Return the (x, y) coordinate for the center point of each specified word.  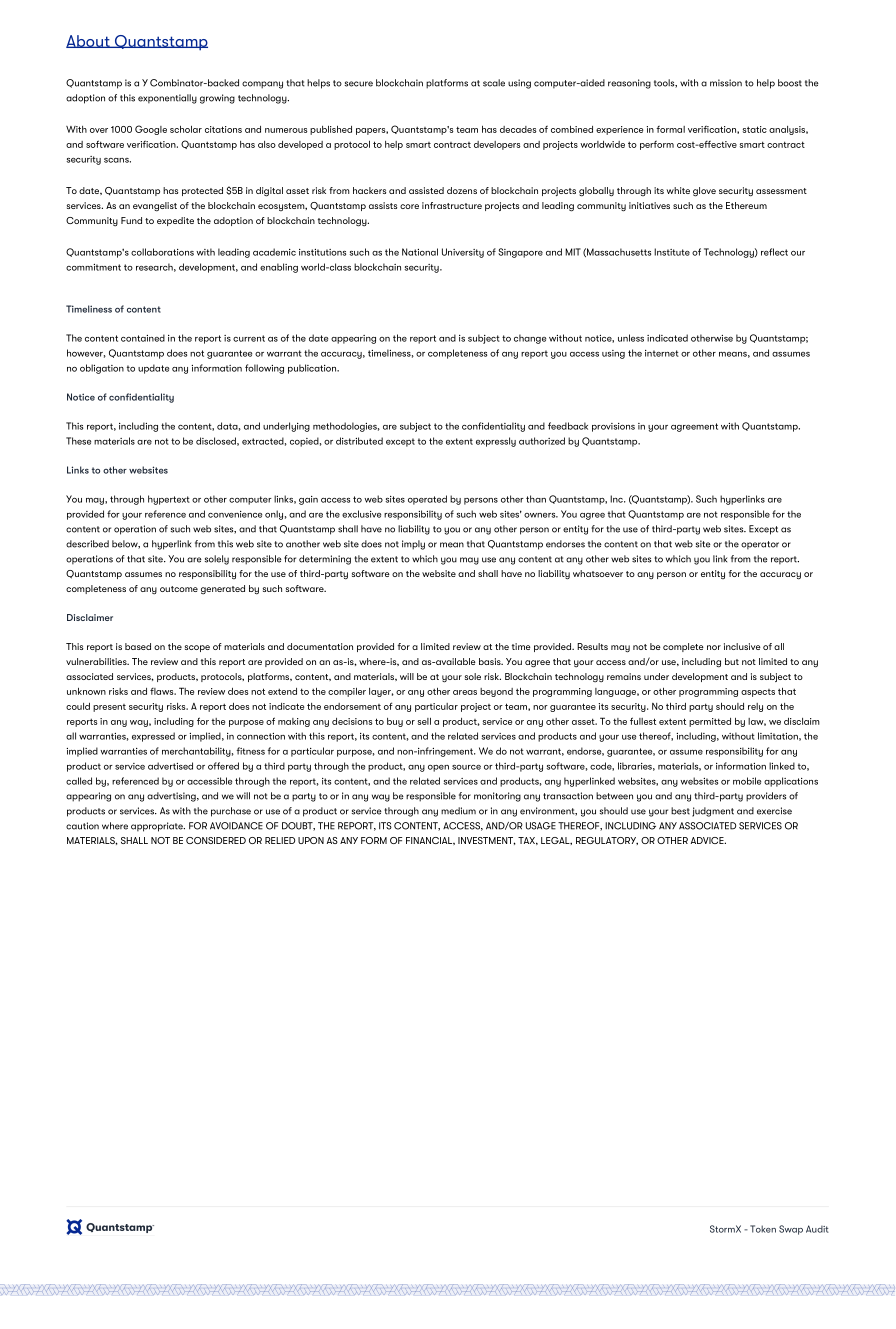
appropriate (158, 827)
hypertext (169, 500)
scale (494, 83)
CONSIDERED (216, 840)
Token (763, 1229)
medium (458, 811)
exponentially (167, 99)
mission (726, 83)
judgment (713, 812)
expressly (496, 442)
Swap (791, 1230)
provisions (613, 427)
